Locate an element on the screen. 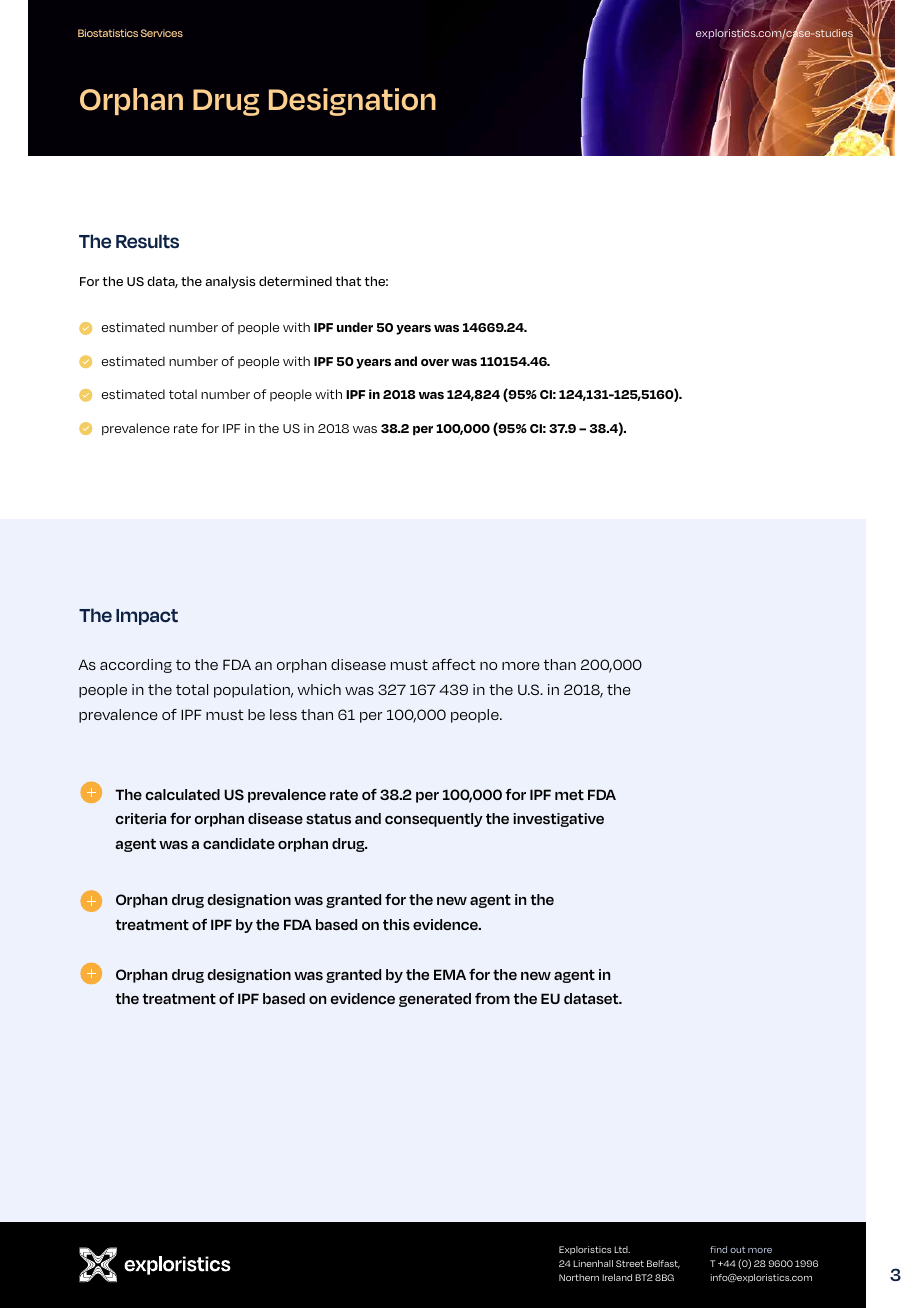 The height and width of the screenshot is (1308, 924). over is located at coordinates (435, 362).
